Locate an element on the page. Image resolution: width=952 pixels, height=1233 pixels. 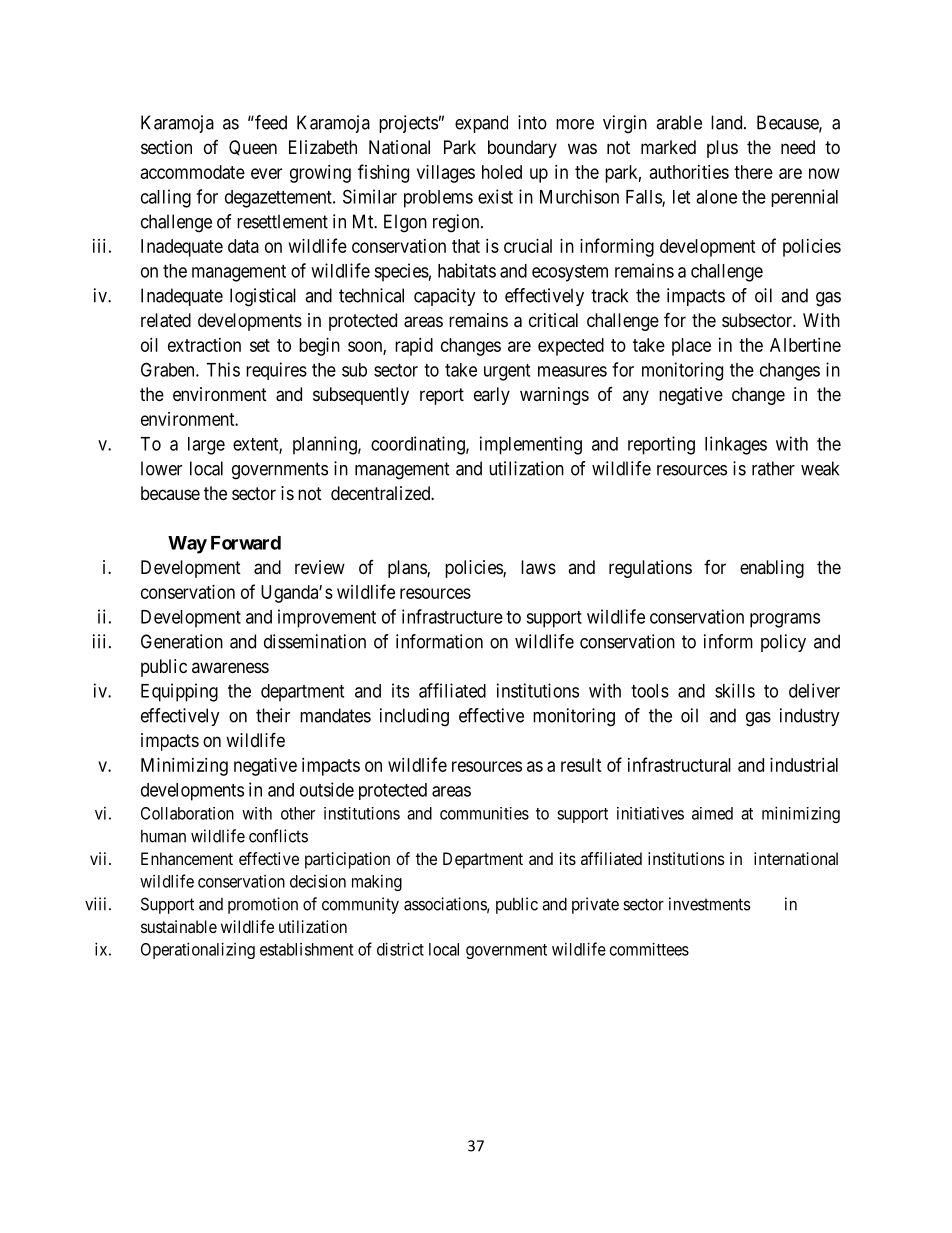
enabling is located at coordinates (772, 569).
